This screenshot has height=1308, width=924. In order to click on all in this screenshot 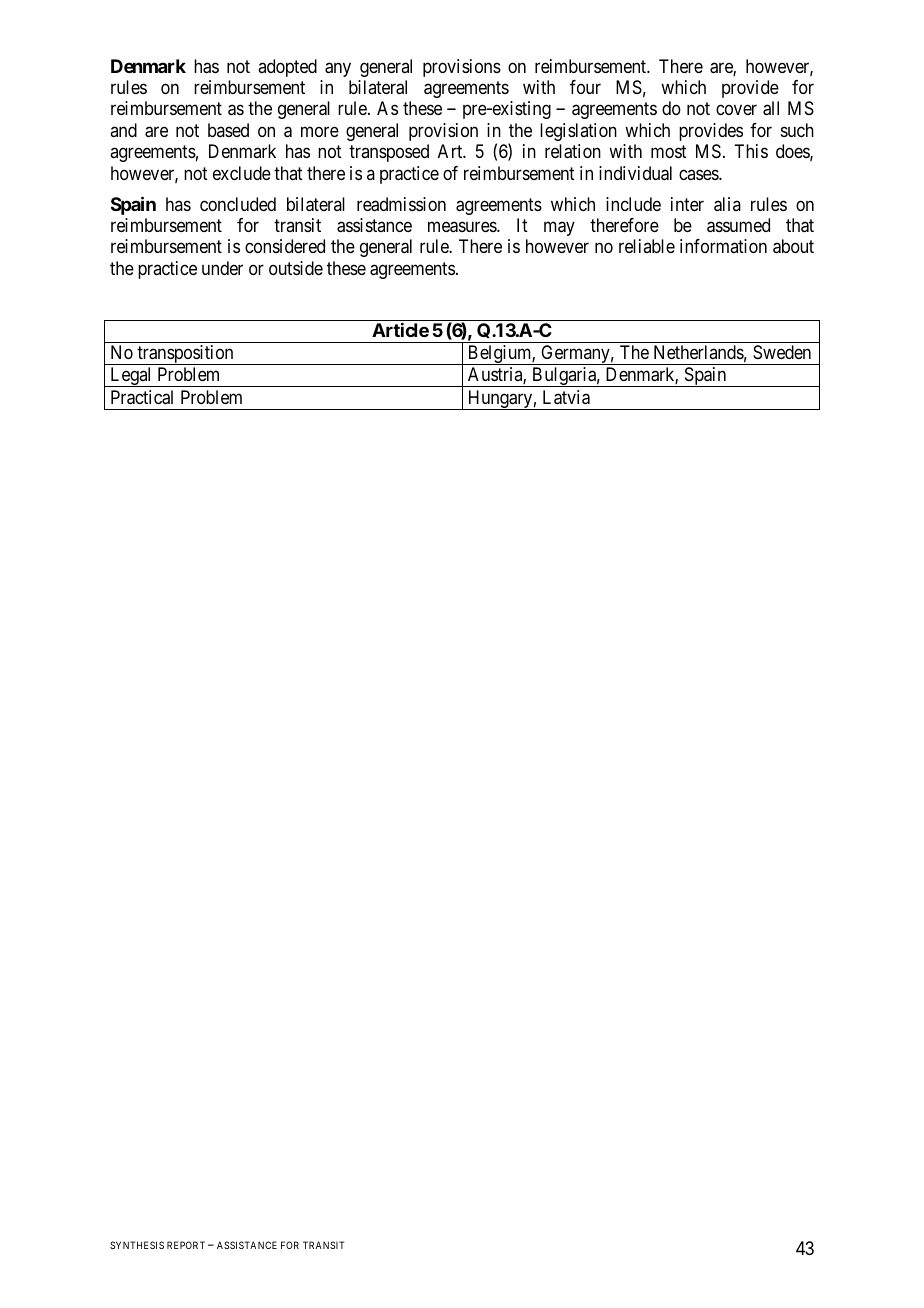, I will do `click(771, 108)`.
